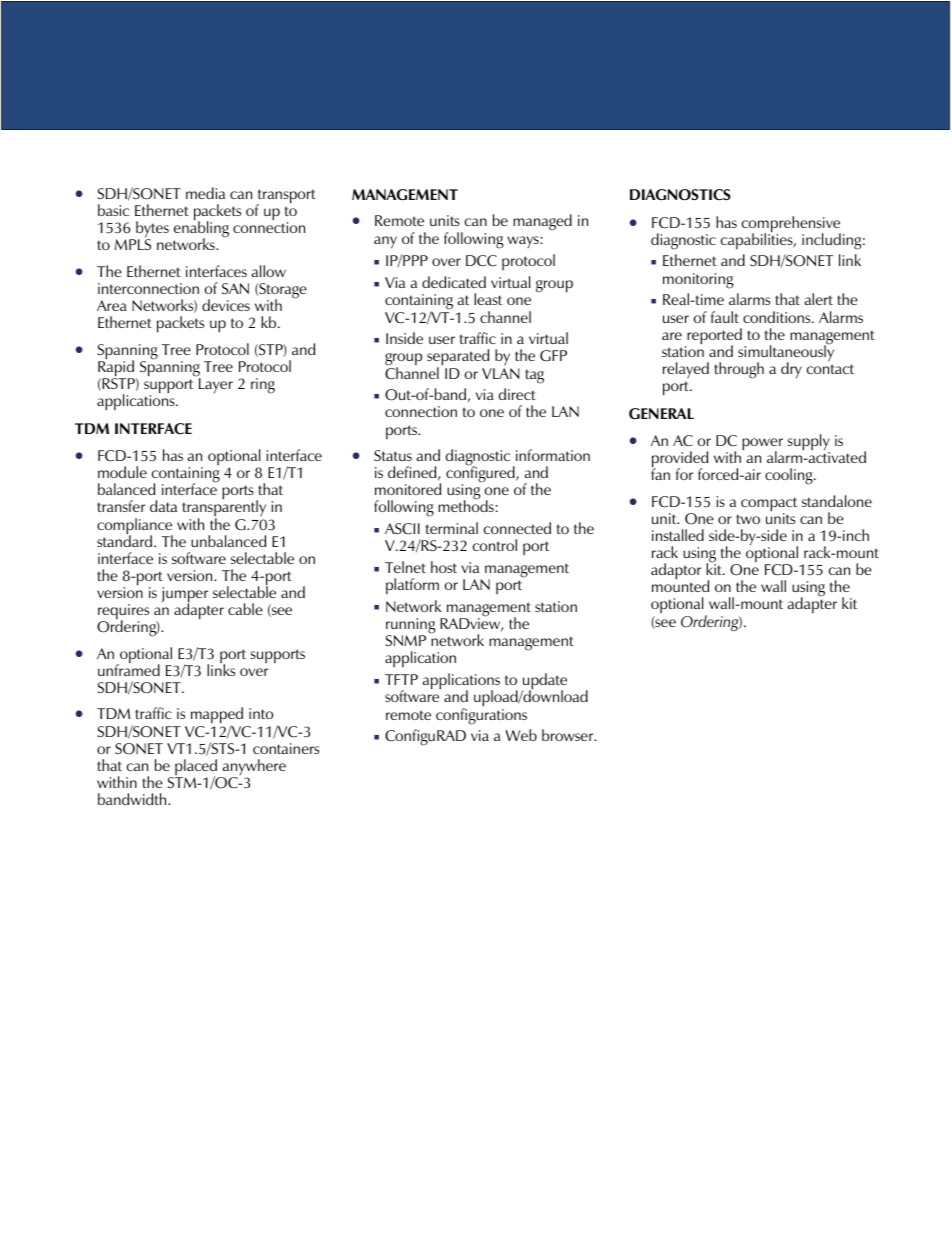 This screenshot has width=952, height=1233. Describe the element at coordinates (791, 225) in the screenshot. I see `comprehensive` at that location.
